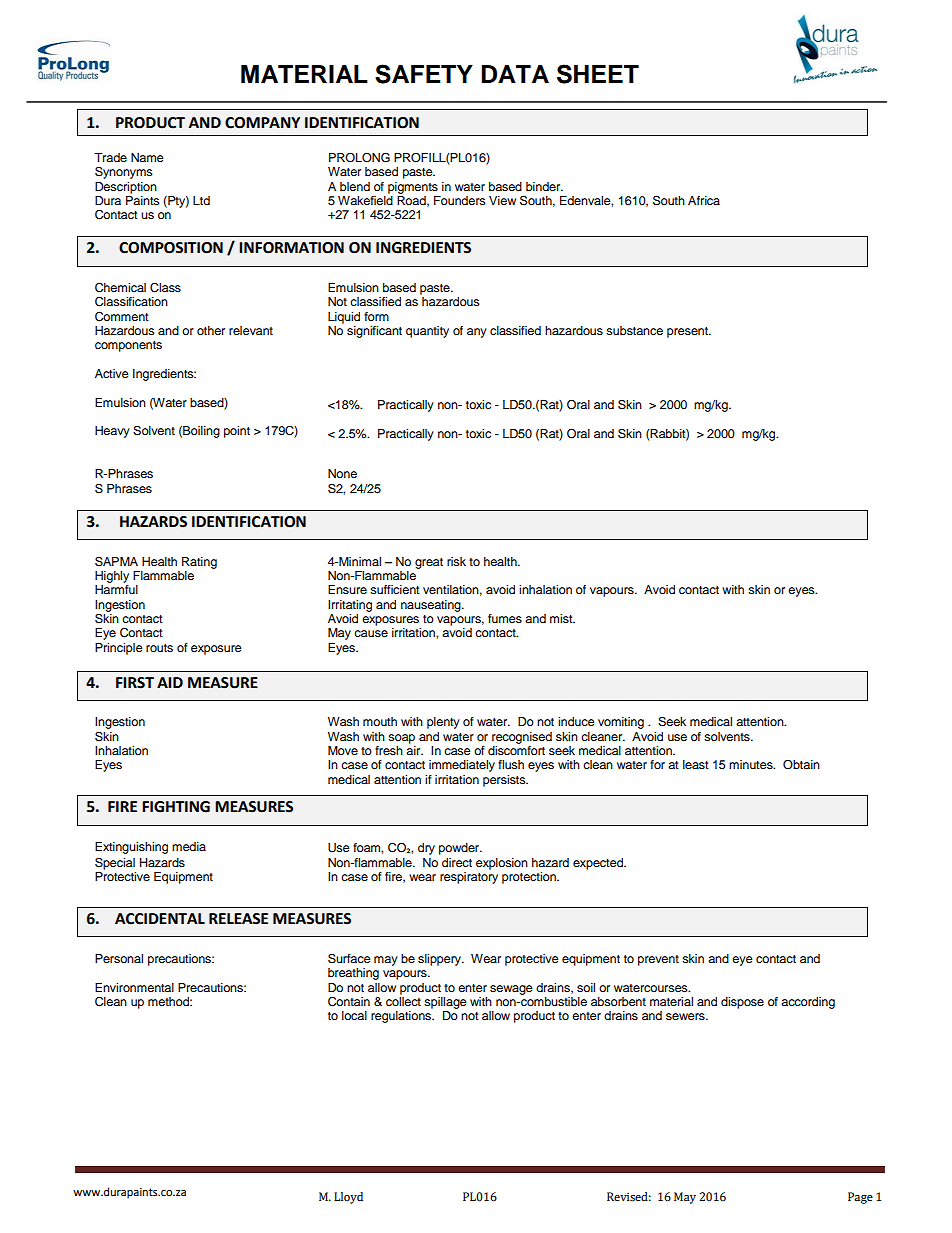 Image resolution: width=952 pixels, height=1233 pixels. Describe the element at coordinates (176, 807) in the image. I see `FIGHTING` at that location.
